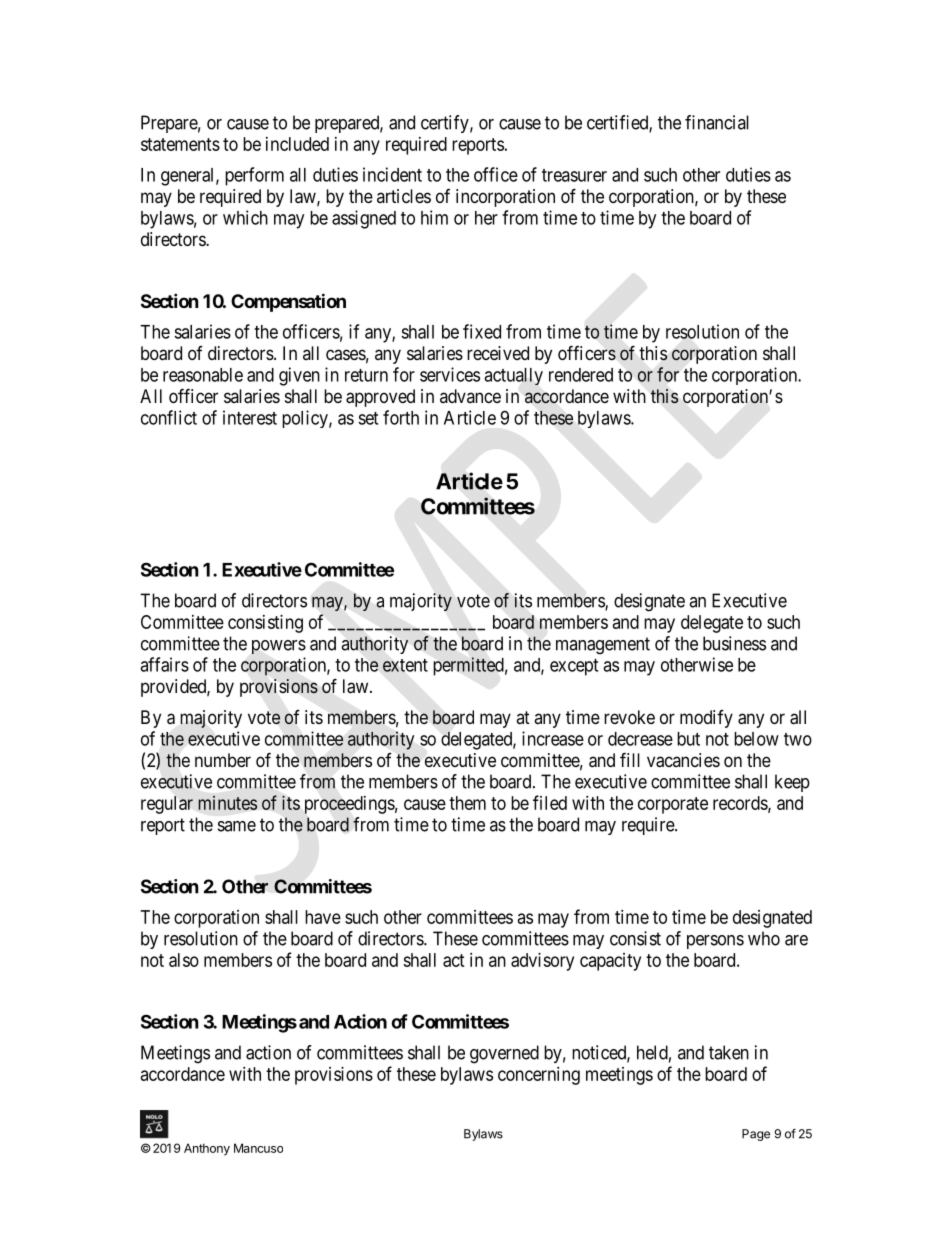 The image size is (952, 1233). I want to click on him, so click(434, 217).
